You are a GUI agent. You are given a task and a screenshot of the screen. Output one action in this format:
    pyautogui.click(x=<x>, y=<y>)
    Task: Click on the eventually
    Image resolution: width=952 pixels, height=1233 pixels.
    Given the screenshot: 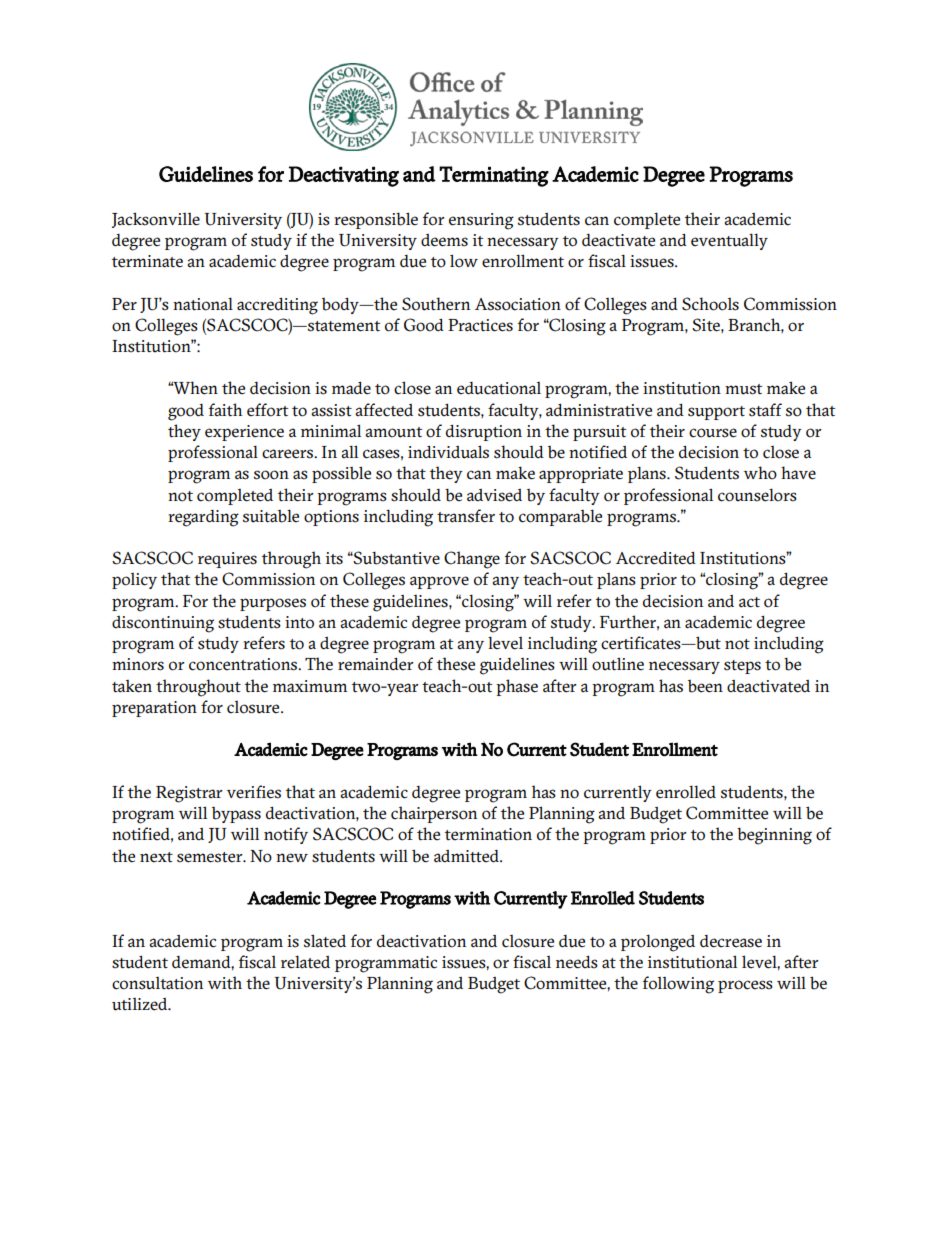 What is the action you would take?
    pyautogui.click(x=729, y=241)
